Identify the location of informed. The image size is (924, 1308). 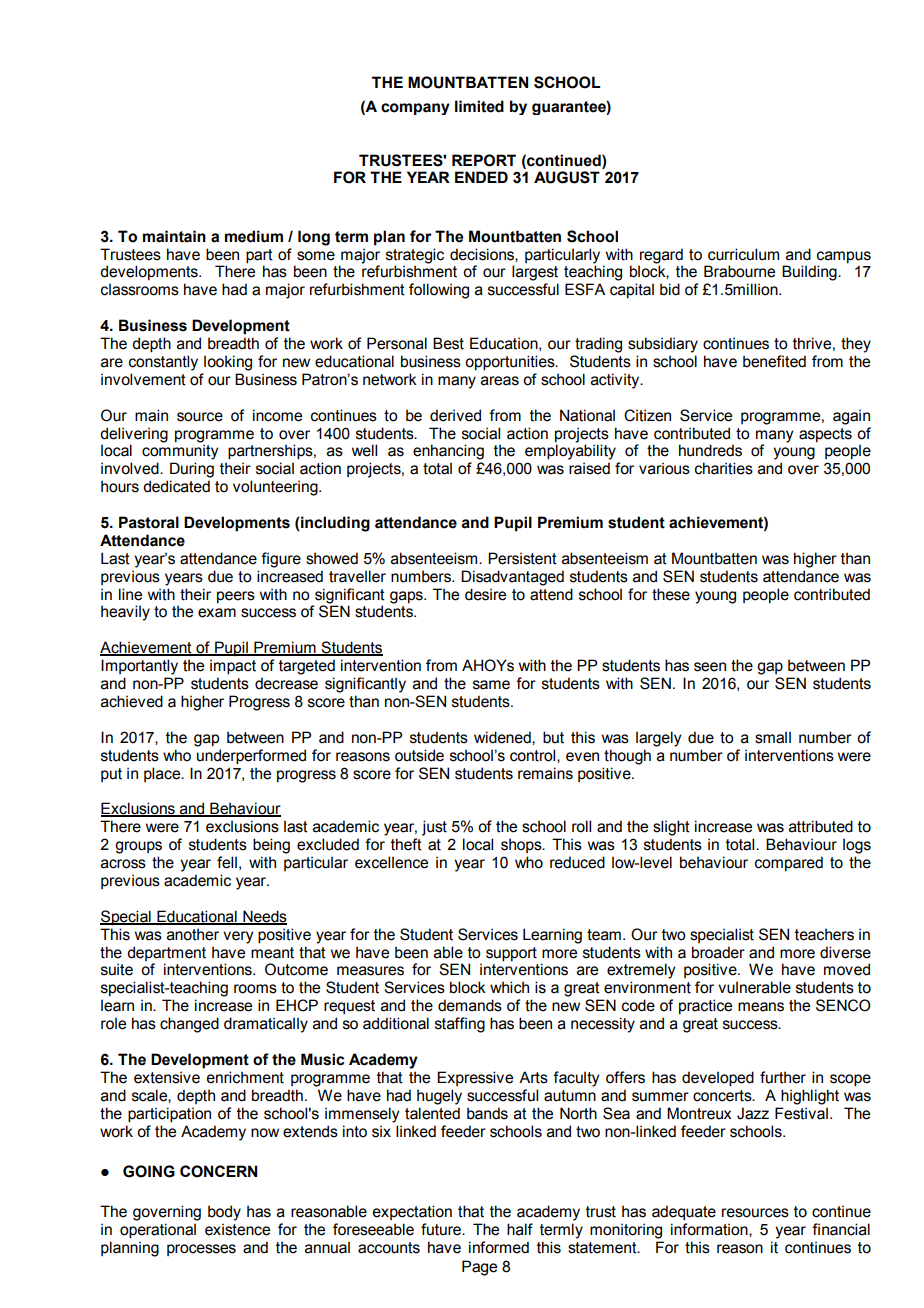
(499, 1247).
